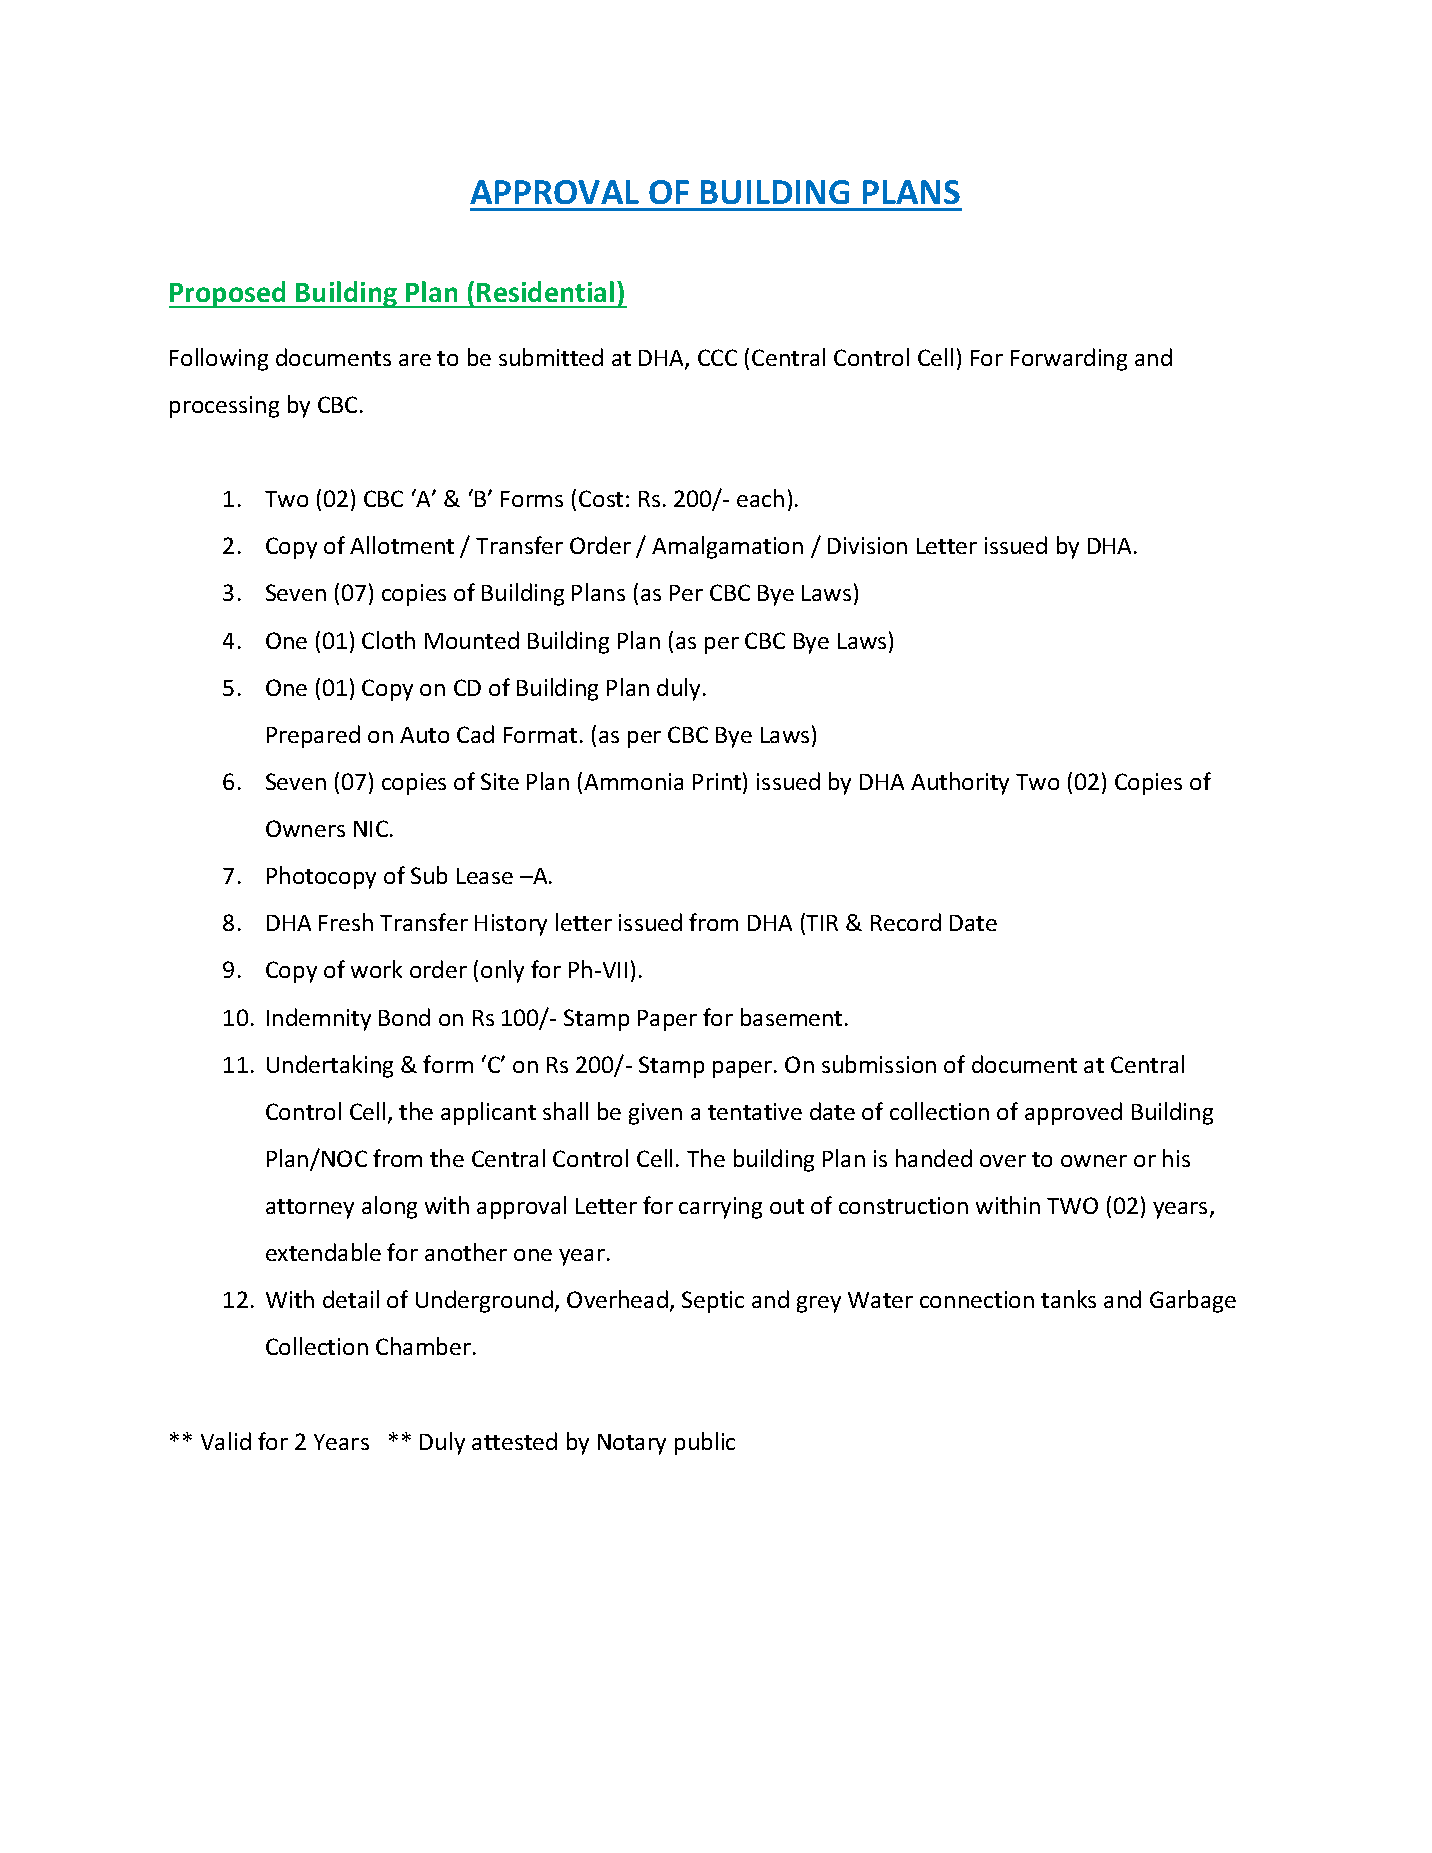 This page has width=1432, height=1853. What do you see at coordinates (960, 783) in the page?
I see `Authority` at bounding box center [960, 783].
